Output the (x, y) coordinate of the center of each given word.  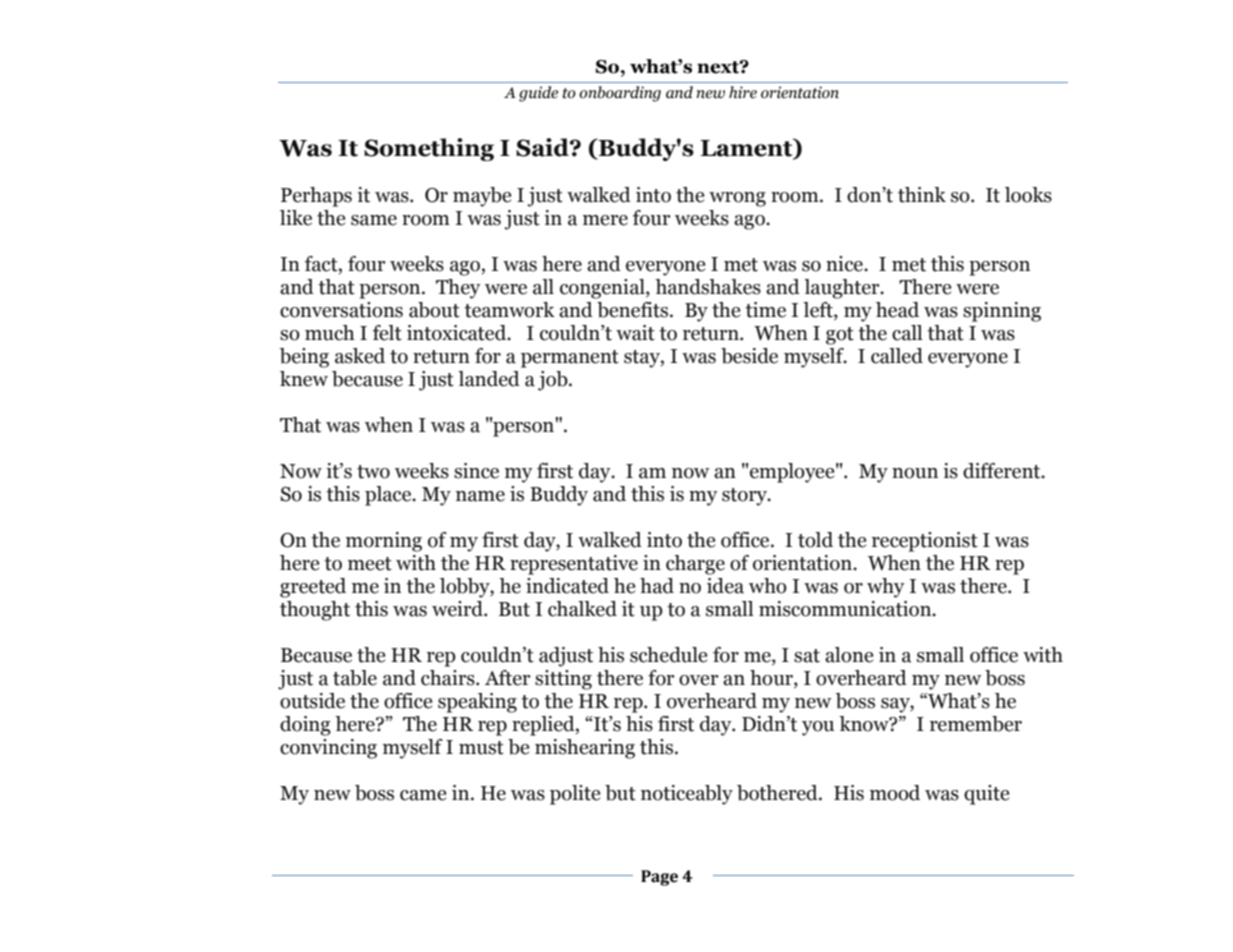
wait (635, 333)
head (897, 310)
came (423, 795)
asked (360, 356)
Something (429, 149)
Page (659, 878)
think (922, 195)
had (657, 586)
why (886, 588)
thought (315, 611)
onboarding (620, 94)
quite (986, 795)
